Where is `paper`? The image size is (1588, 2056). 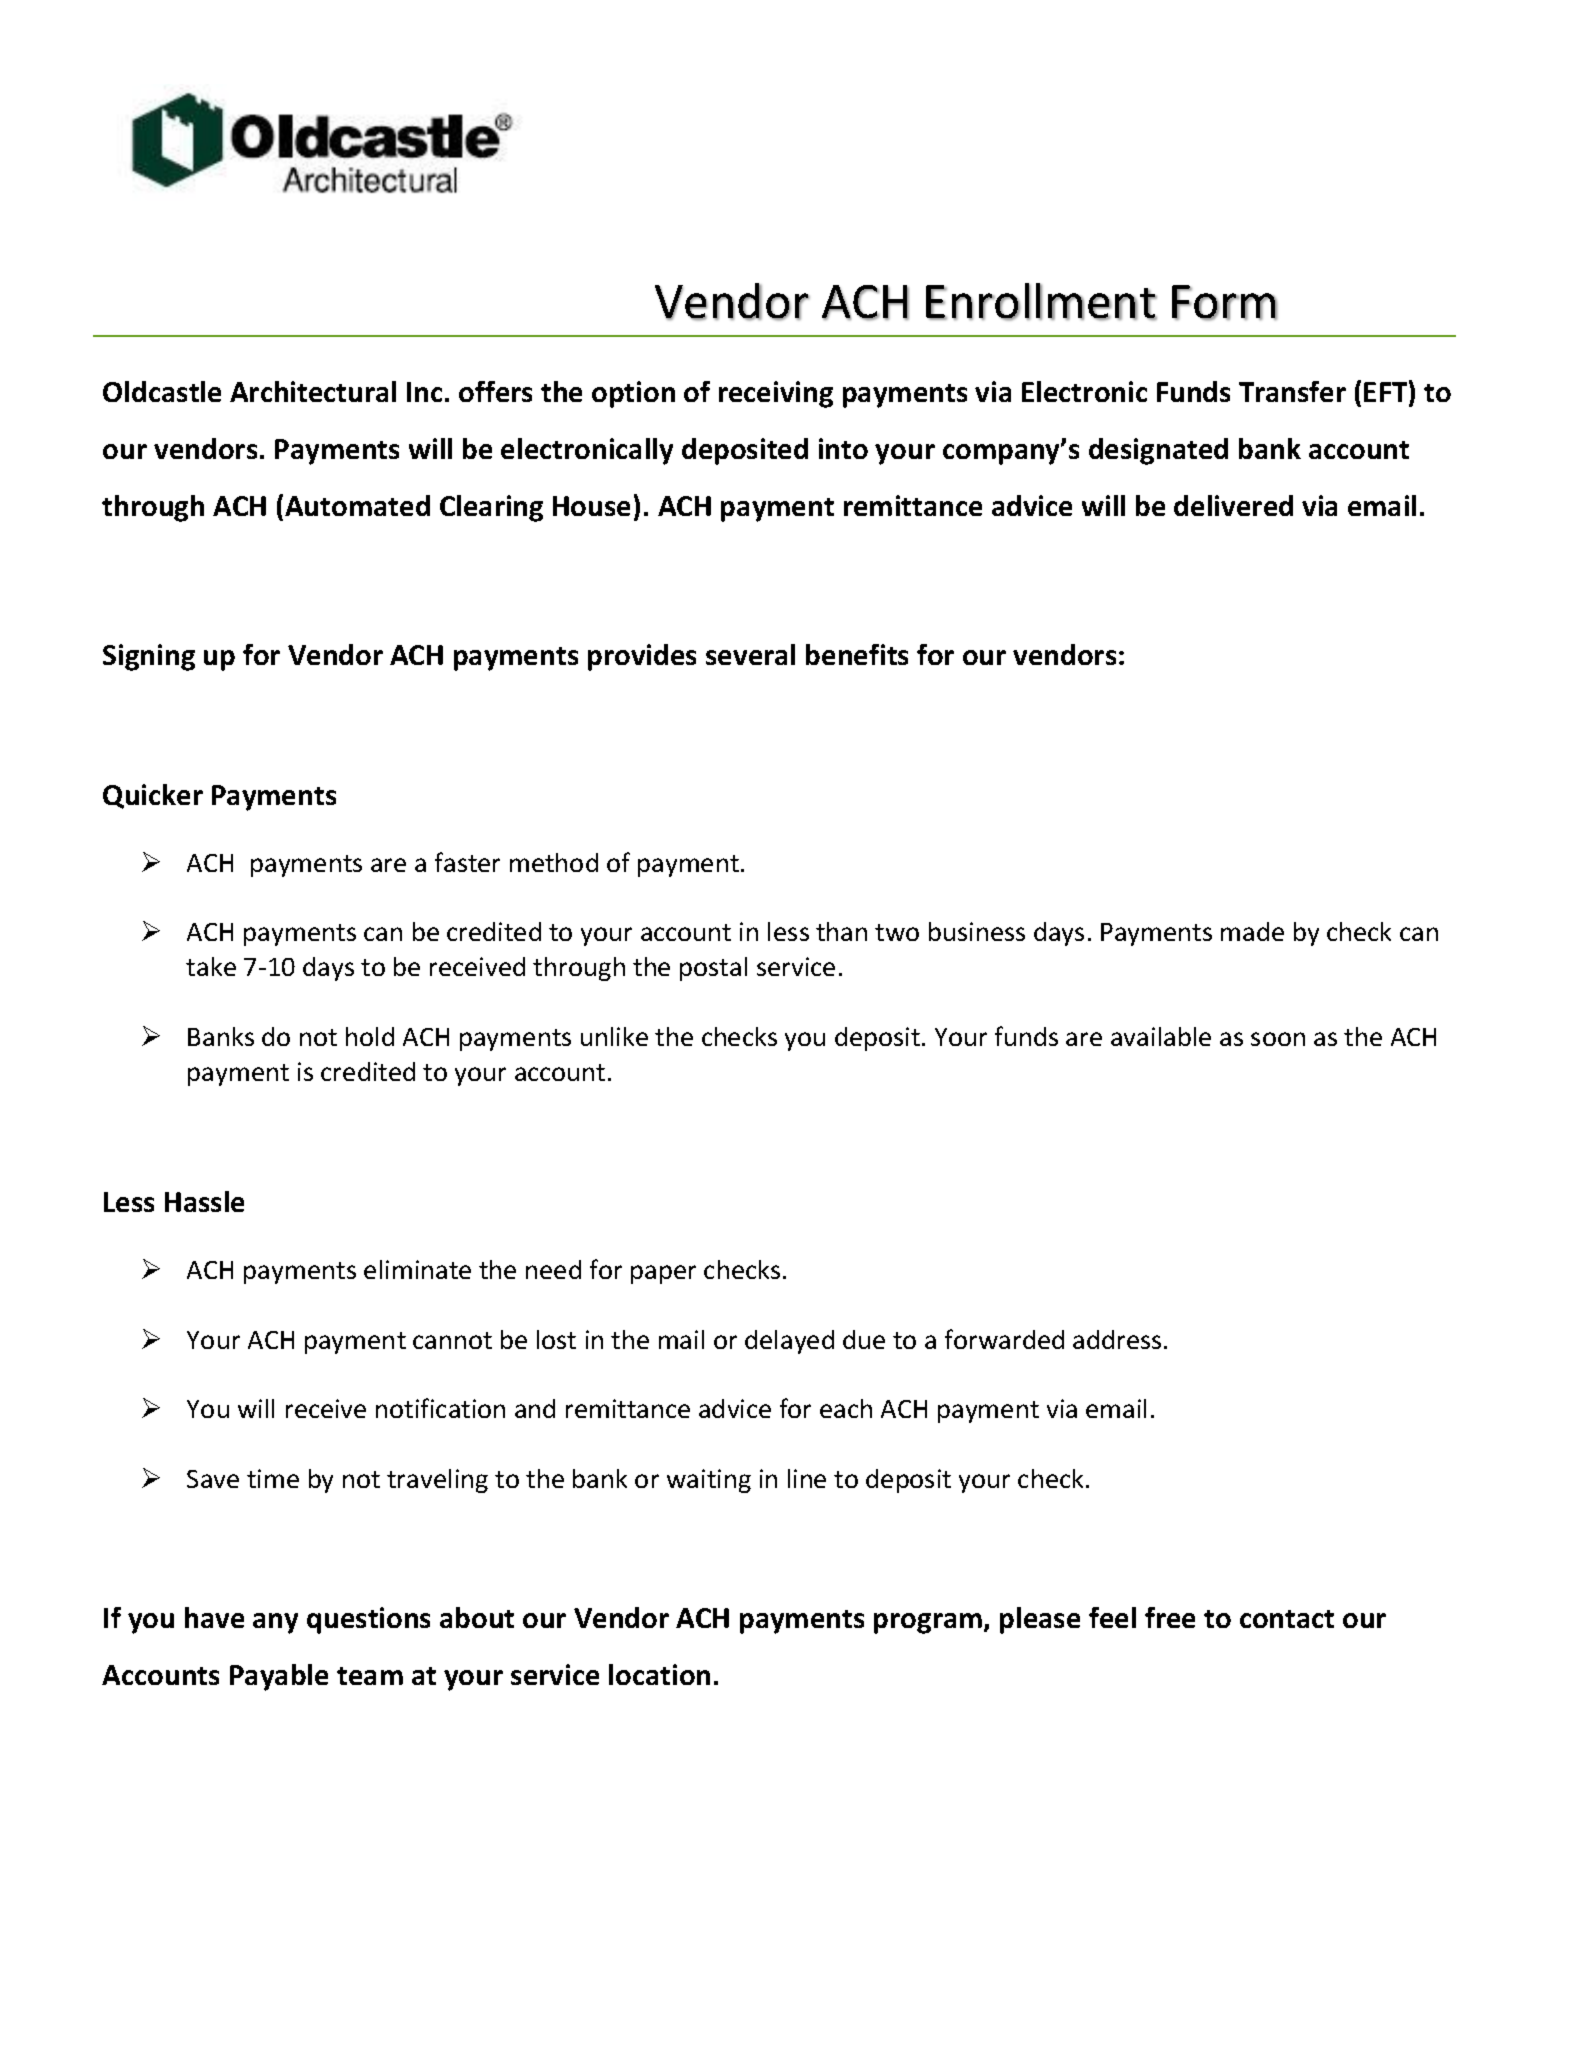 paper is located at coordinates (663, 1274).
